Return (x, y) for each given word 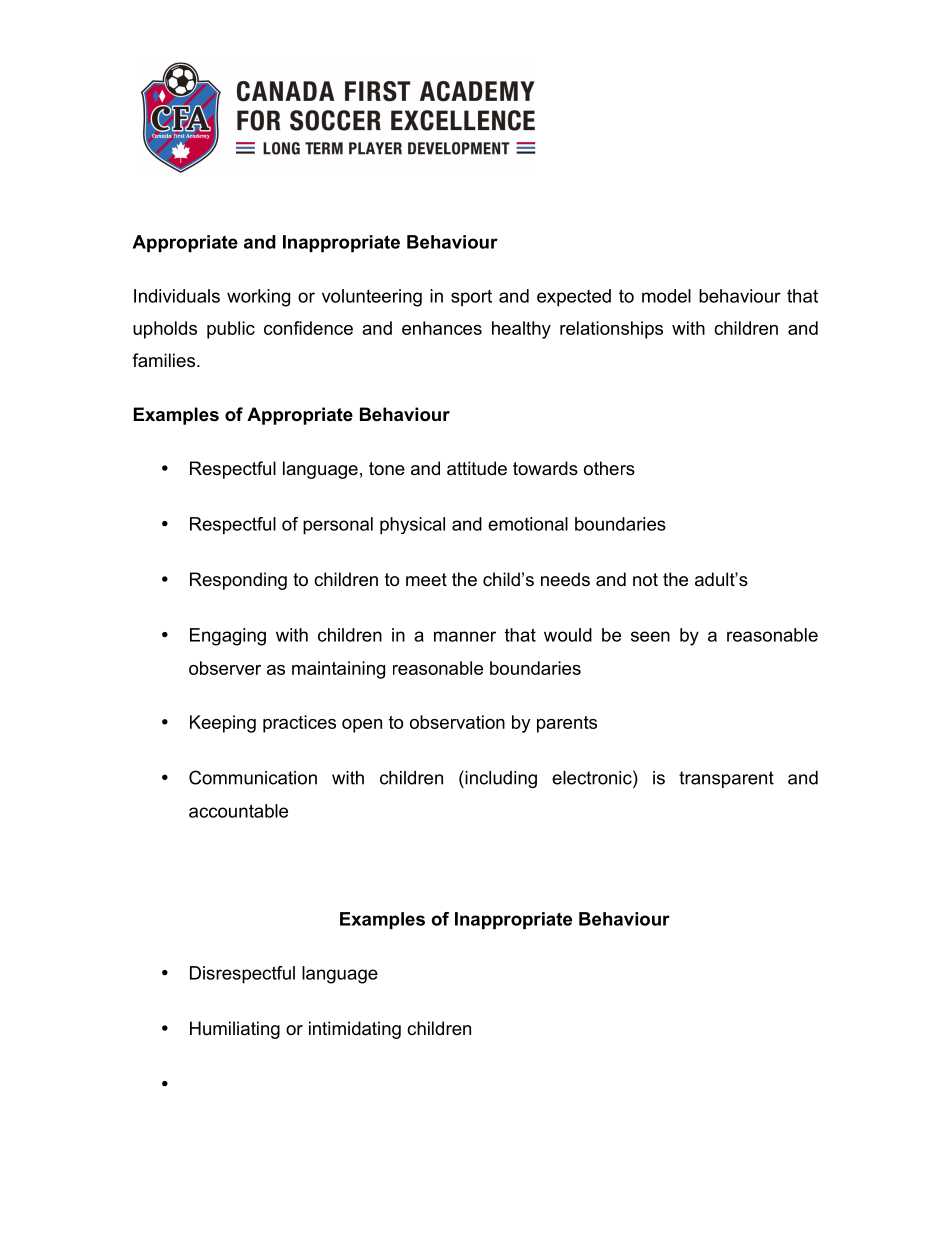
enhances (442, 328)
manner (465, 636)
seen (650, 636)
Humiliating (235, 1030)
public (231, 330)
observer (225, 668)
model (666, 296)
